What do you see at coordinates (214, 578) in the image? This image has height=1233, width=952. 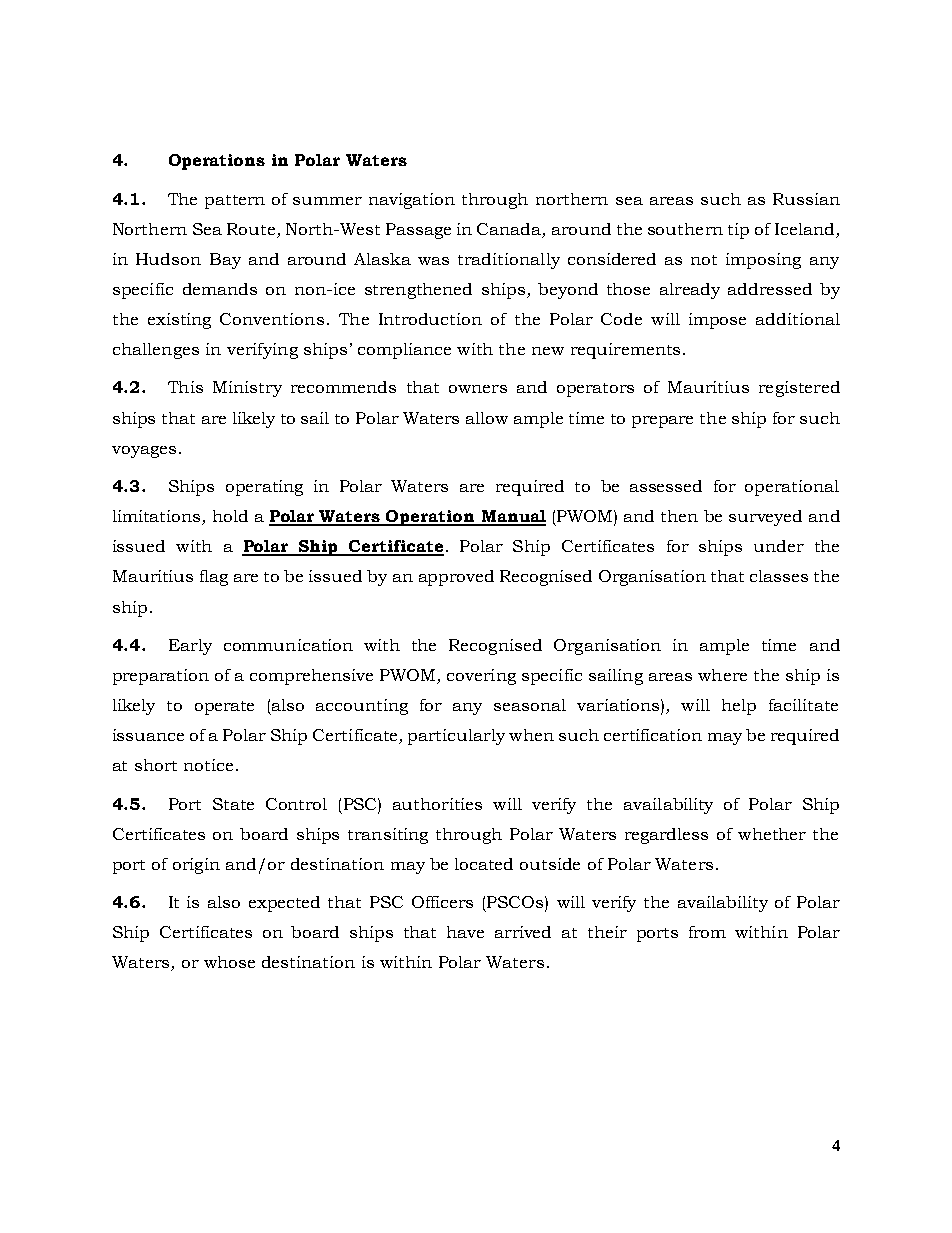 I see `flag` at bounding box center [214, 578].
